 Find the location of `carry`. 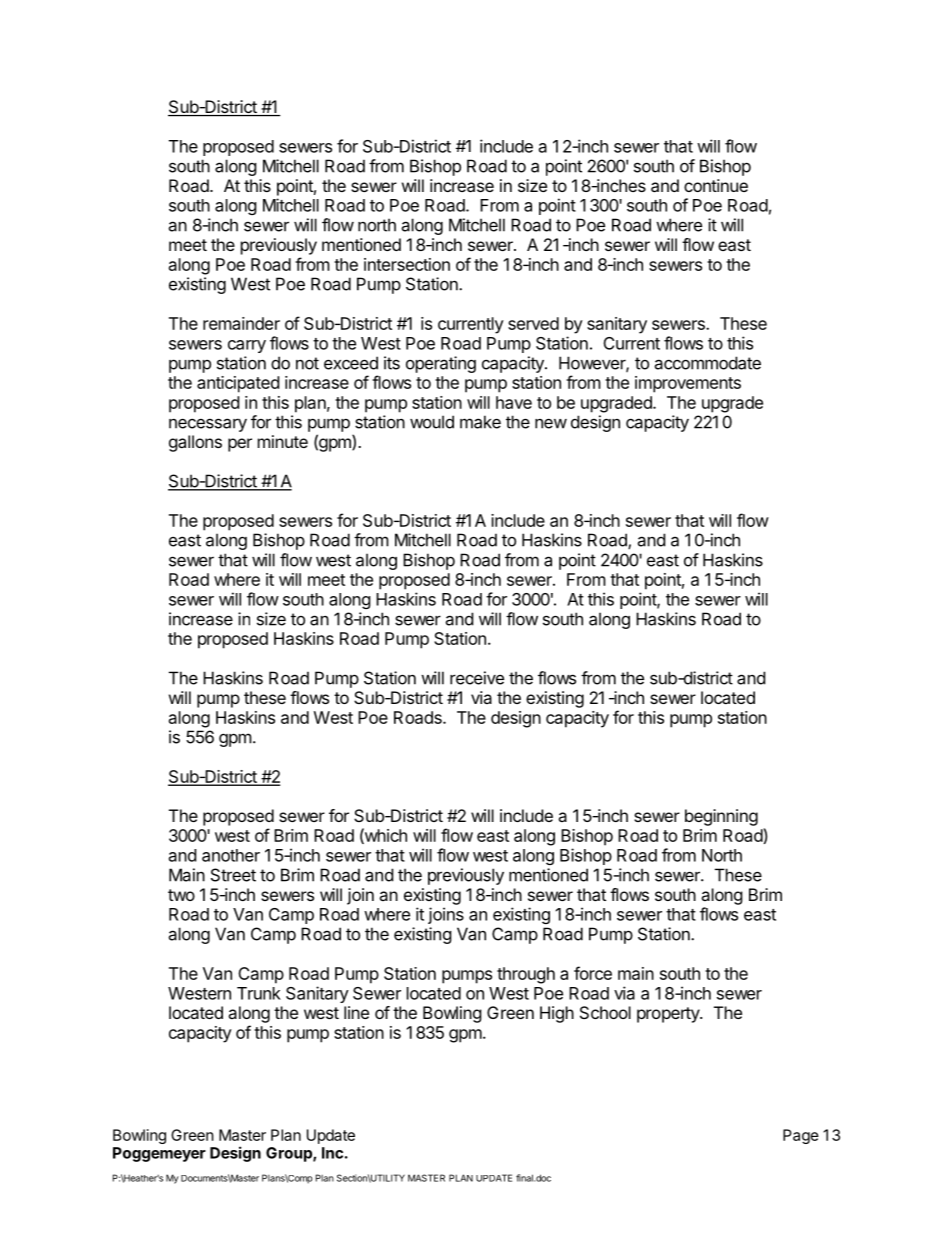

carry is located at coordinates (247, 346).
